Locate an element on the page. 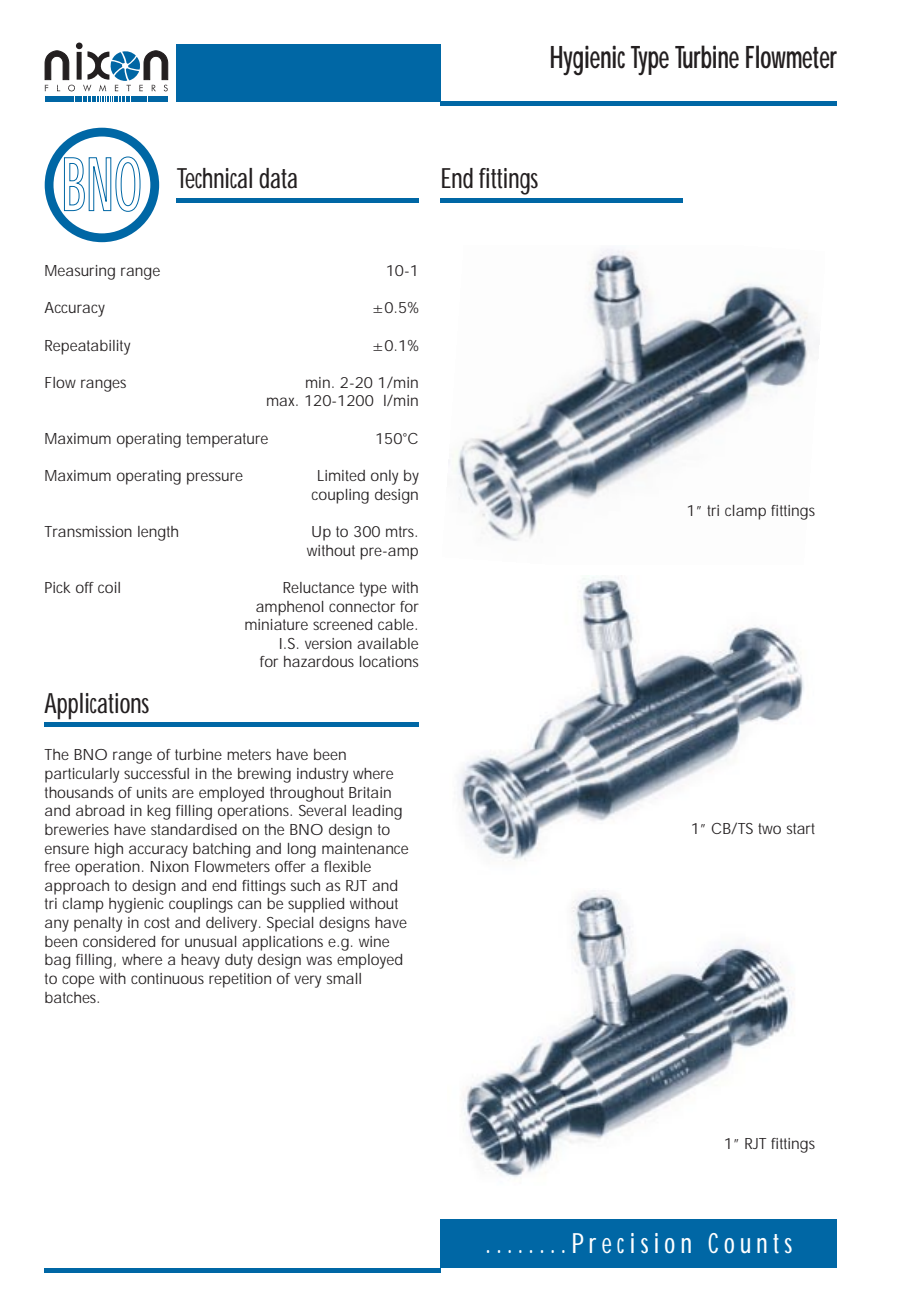  Nixon is located at coordinates (170, 866).
